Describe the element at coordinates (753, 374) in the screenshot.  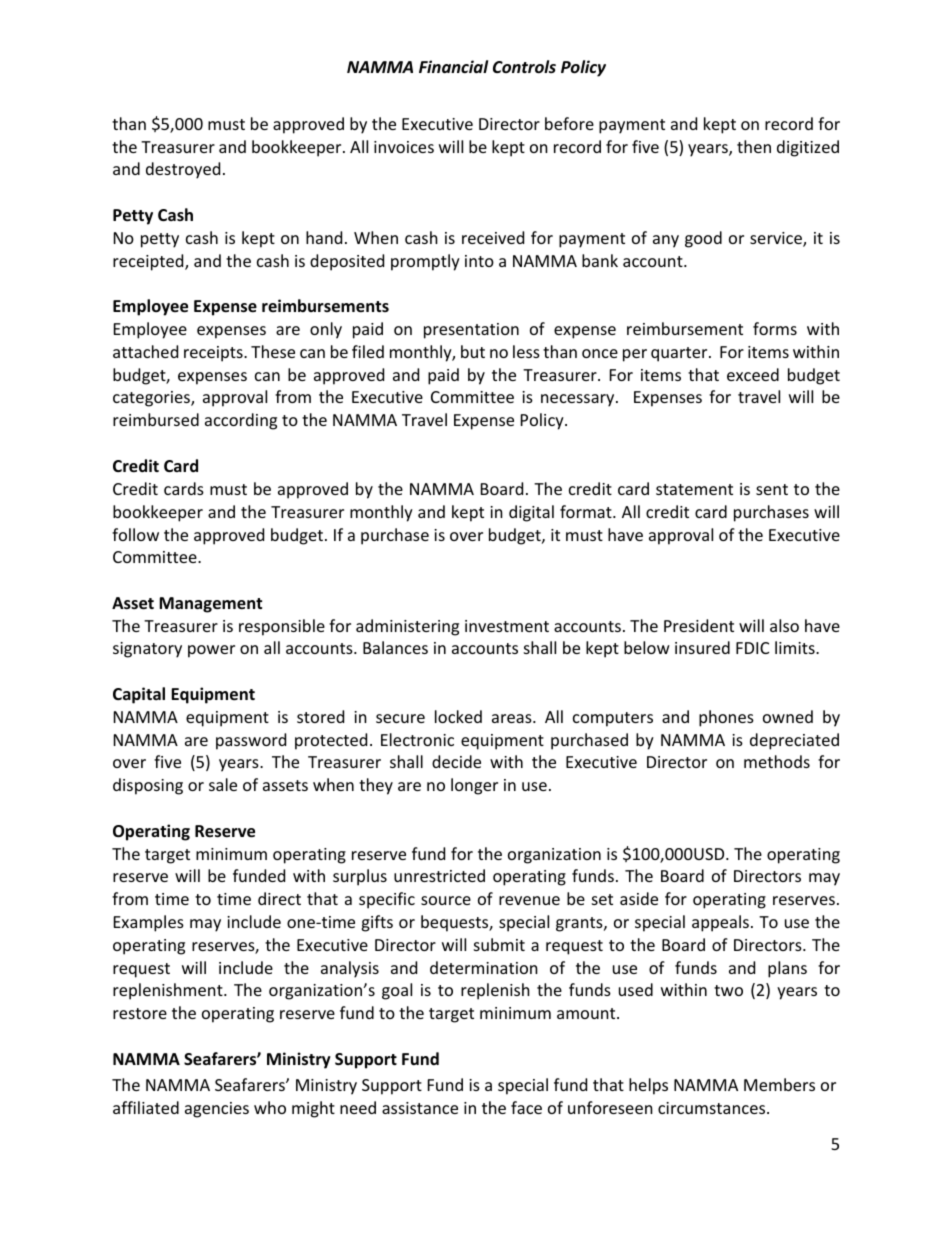
I see `exceed` at that location.
